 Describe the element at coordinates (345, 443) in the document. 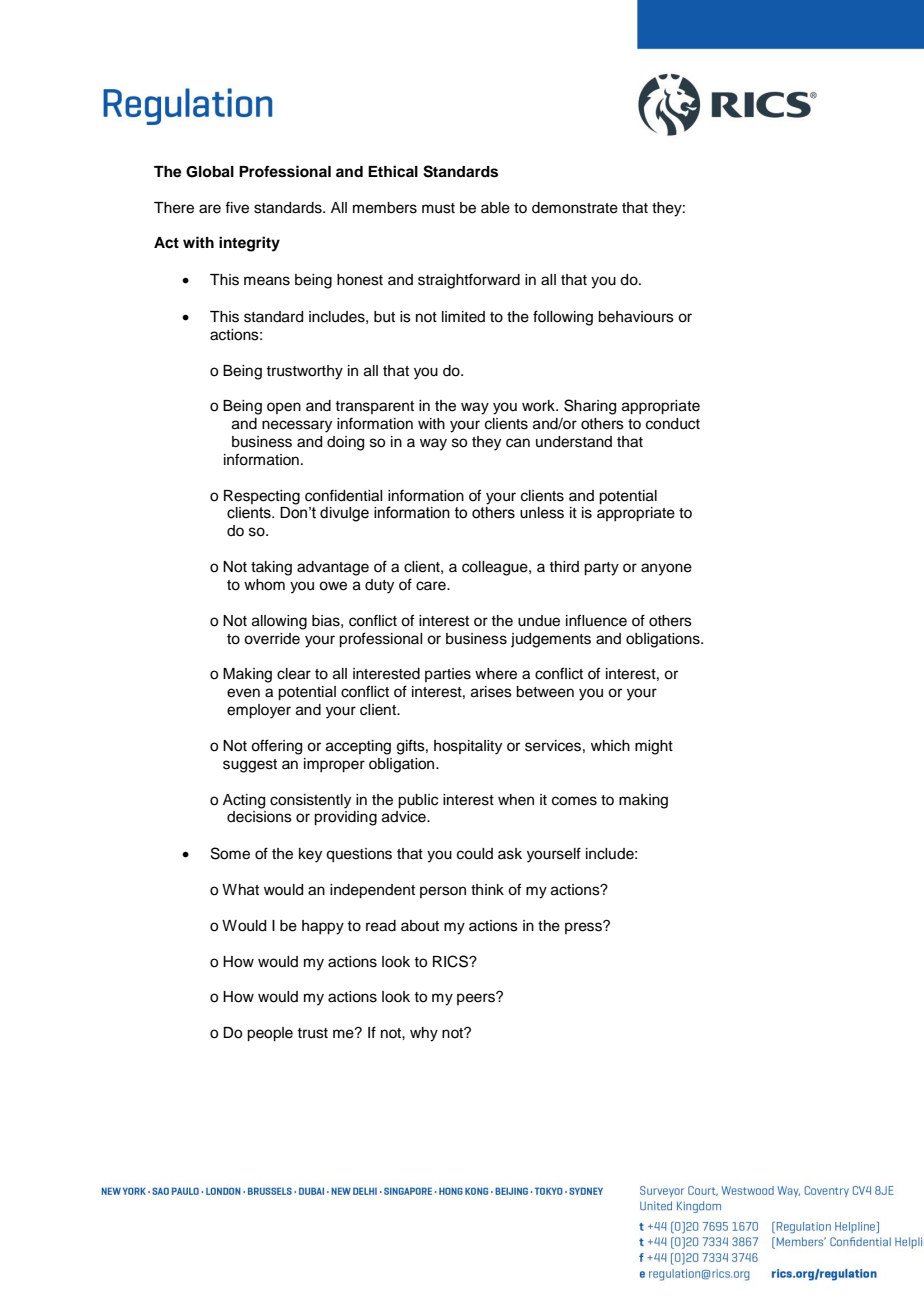

I see `doing` at that location.
